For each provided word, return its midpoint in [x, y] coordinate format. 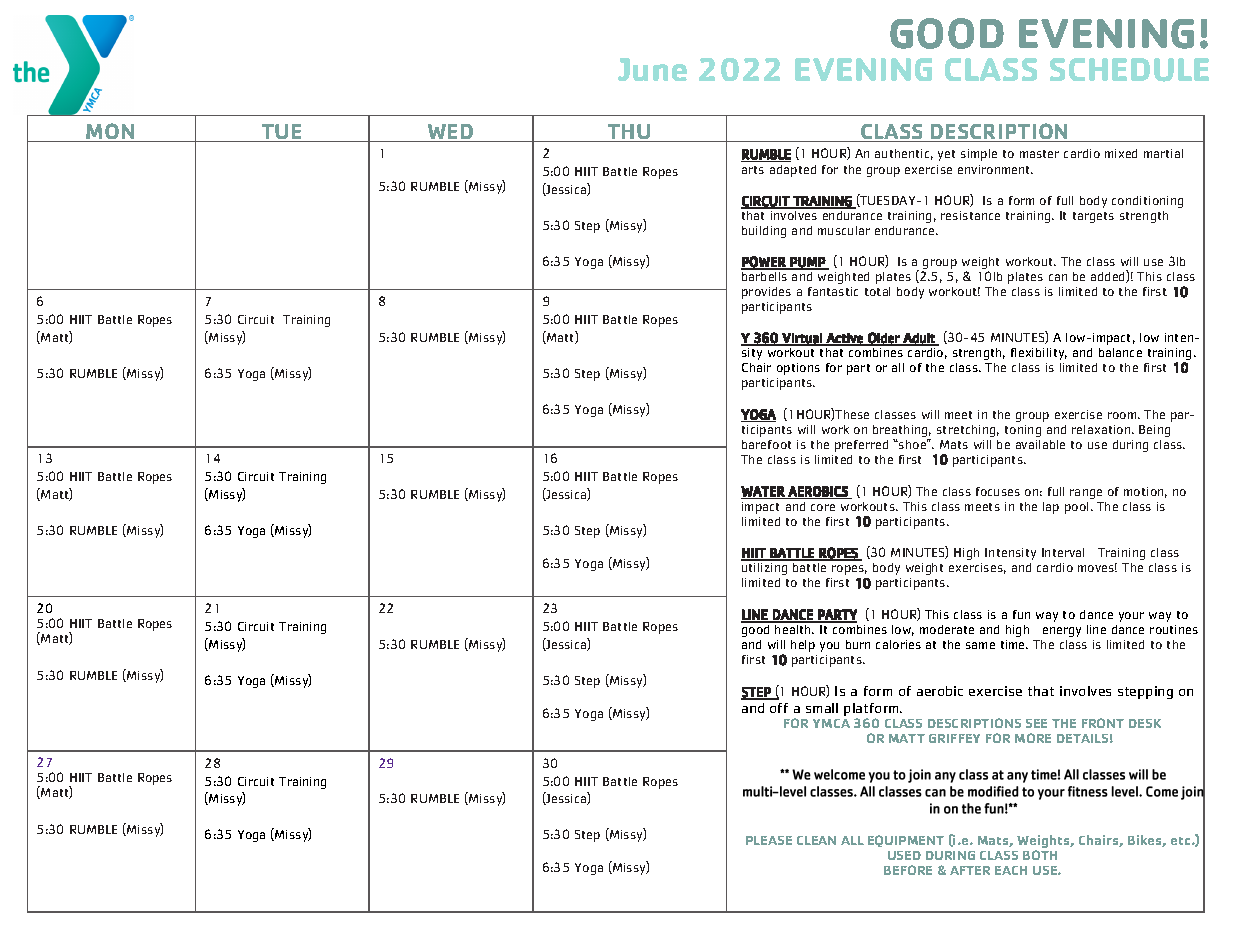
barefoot [766, 444]
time [1014, 644]
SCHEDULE [1129, 70]
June [652, 69]
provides [766, 293]
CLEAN [816, 840]
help [803, 646]
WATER [763, 492]
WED [451, 133]
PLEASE [769, 840]
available [1040, 444]
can [1058, 277]
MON [111, 132]
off [779, 708]
